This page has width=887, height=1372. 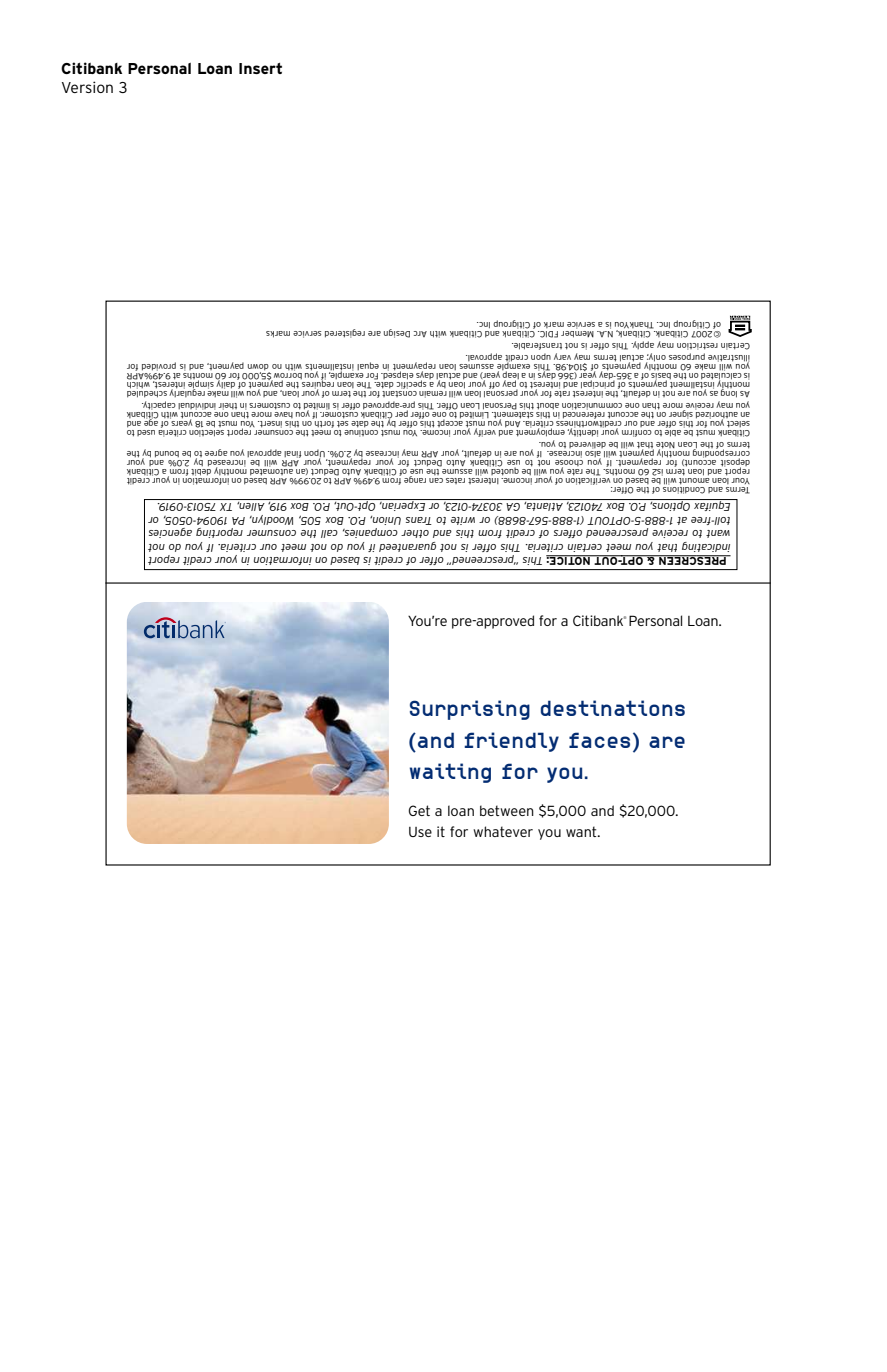 What do you see at coordinates (419, 810) in the page?
I see `Get` at bounding box center [419, 810].
